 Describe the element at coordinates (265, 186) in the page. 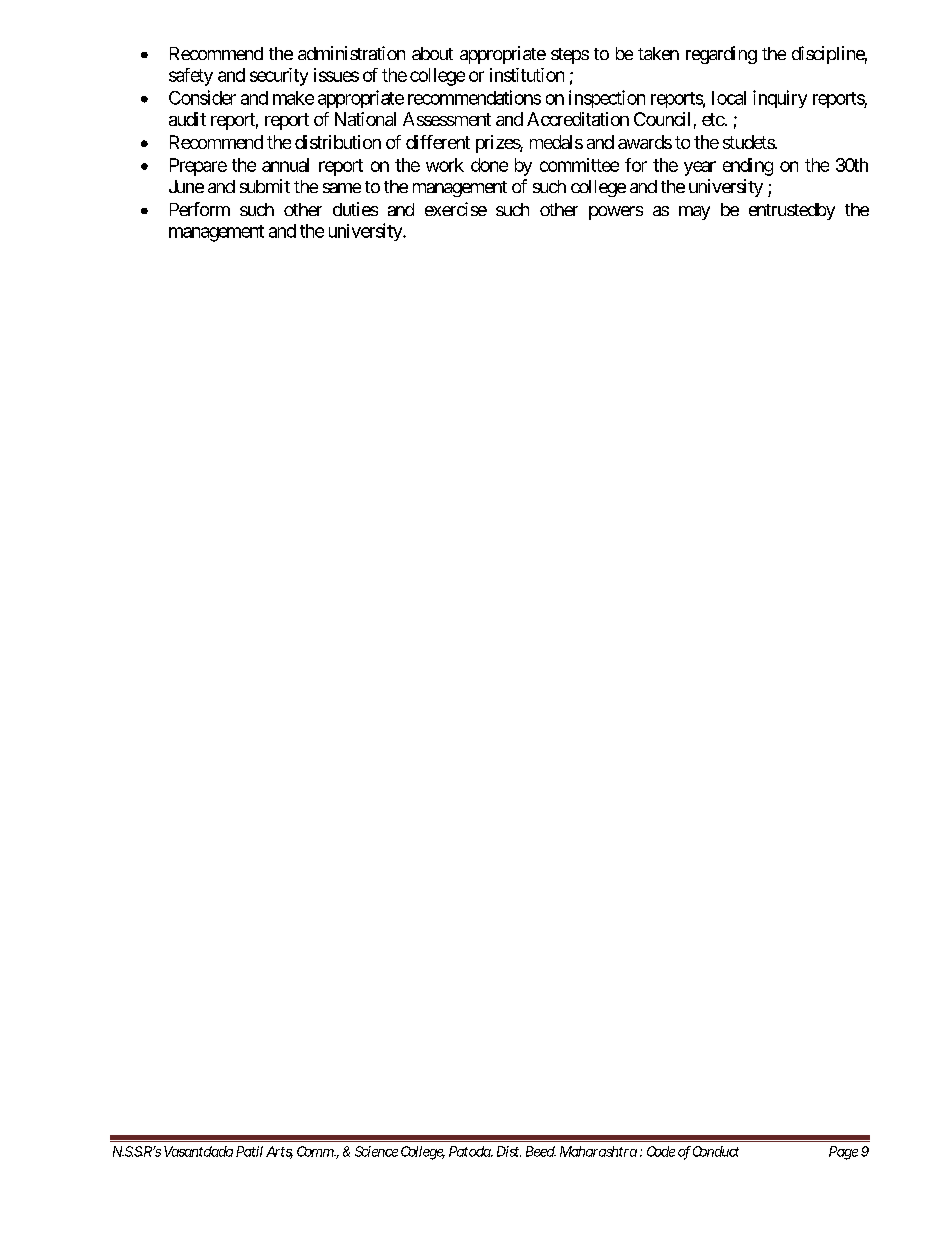

I see `submit` at that location.
